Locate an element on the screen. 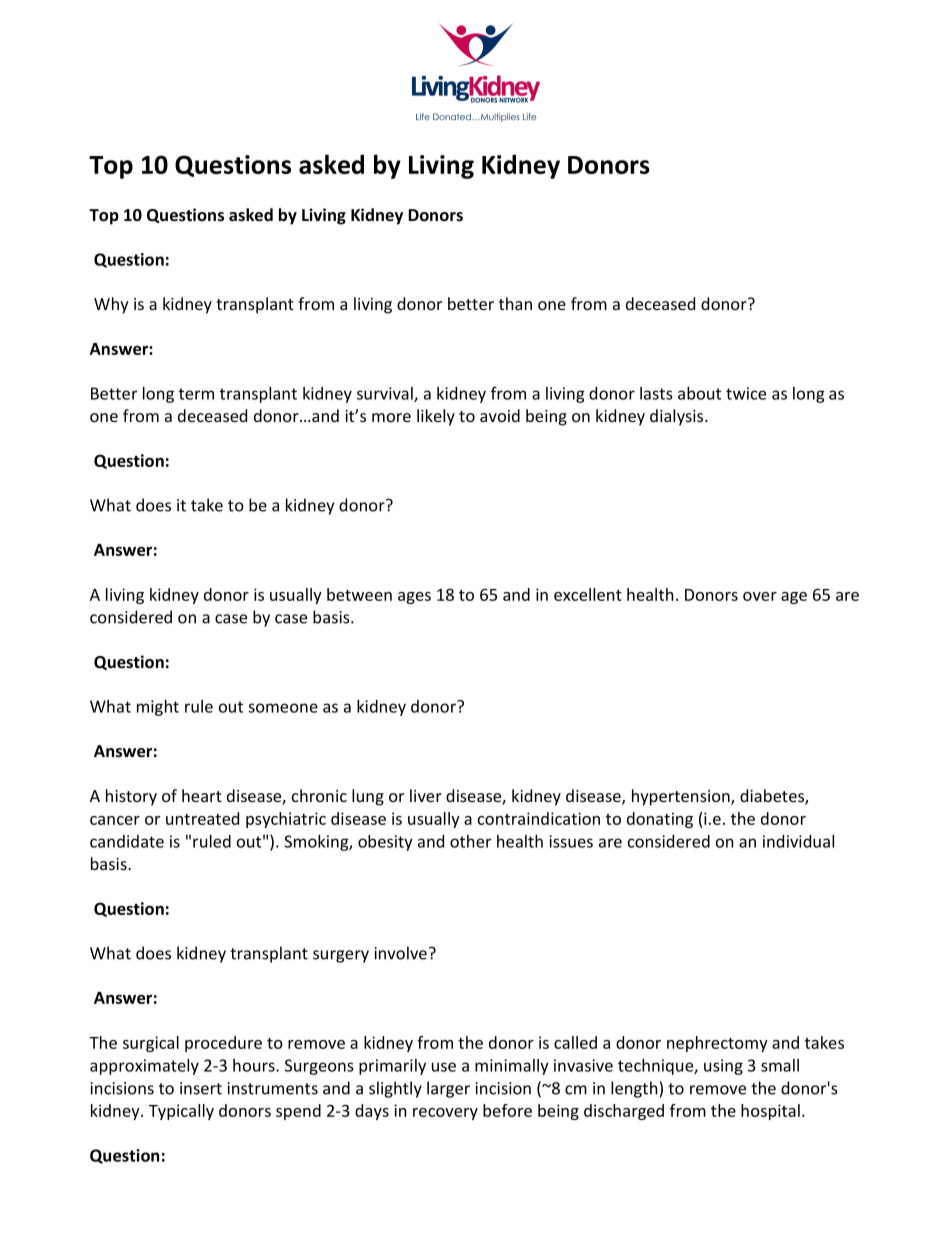 The image size is (952, 1233). than is located at coordinates (515, 303).
